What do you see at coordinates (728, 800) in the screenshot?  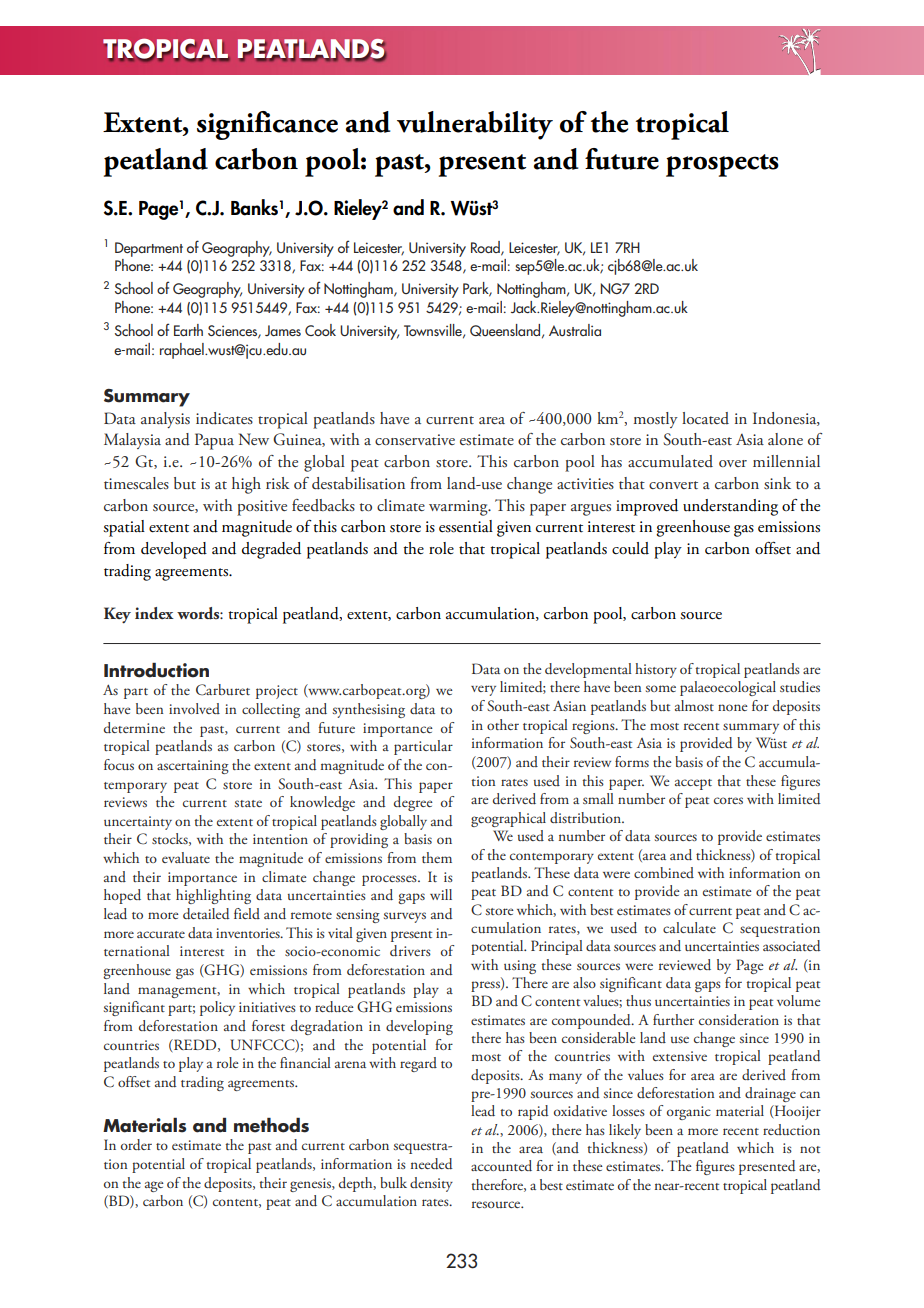 I see `cores` at bounding box center [728, 800].
